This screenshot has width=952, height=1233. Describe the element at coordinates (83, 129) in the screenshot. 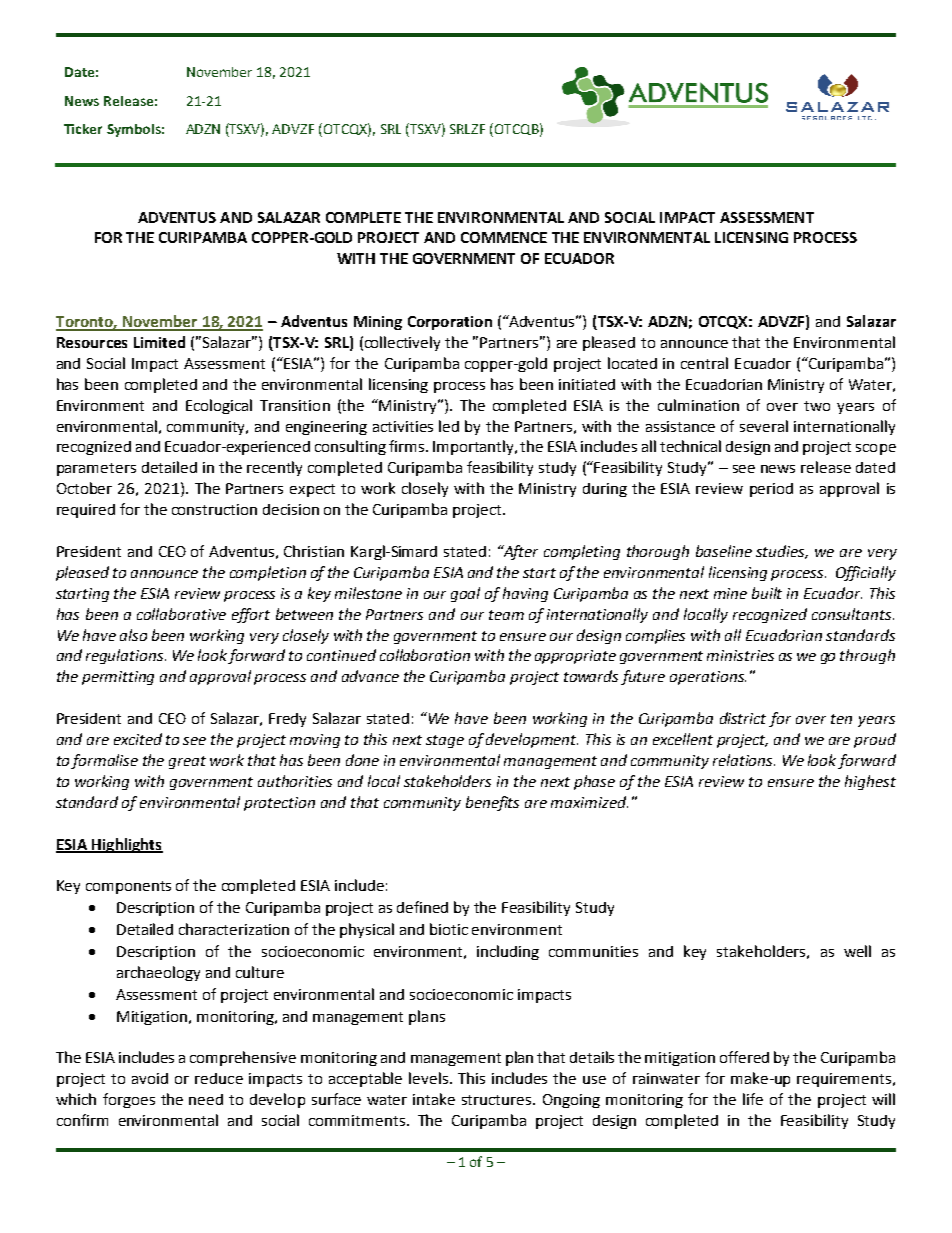

I see `Ticker` at that location.
